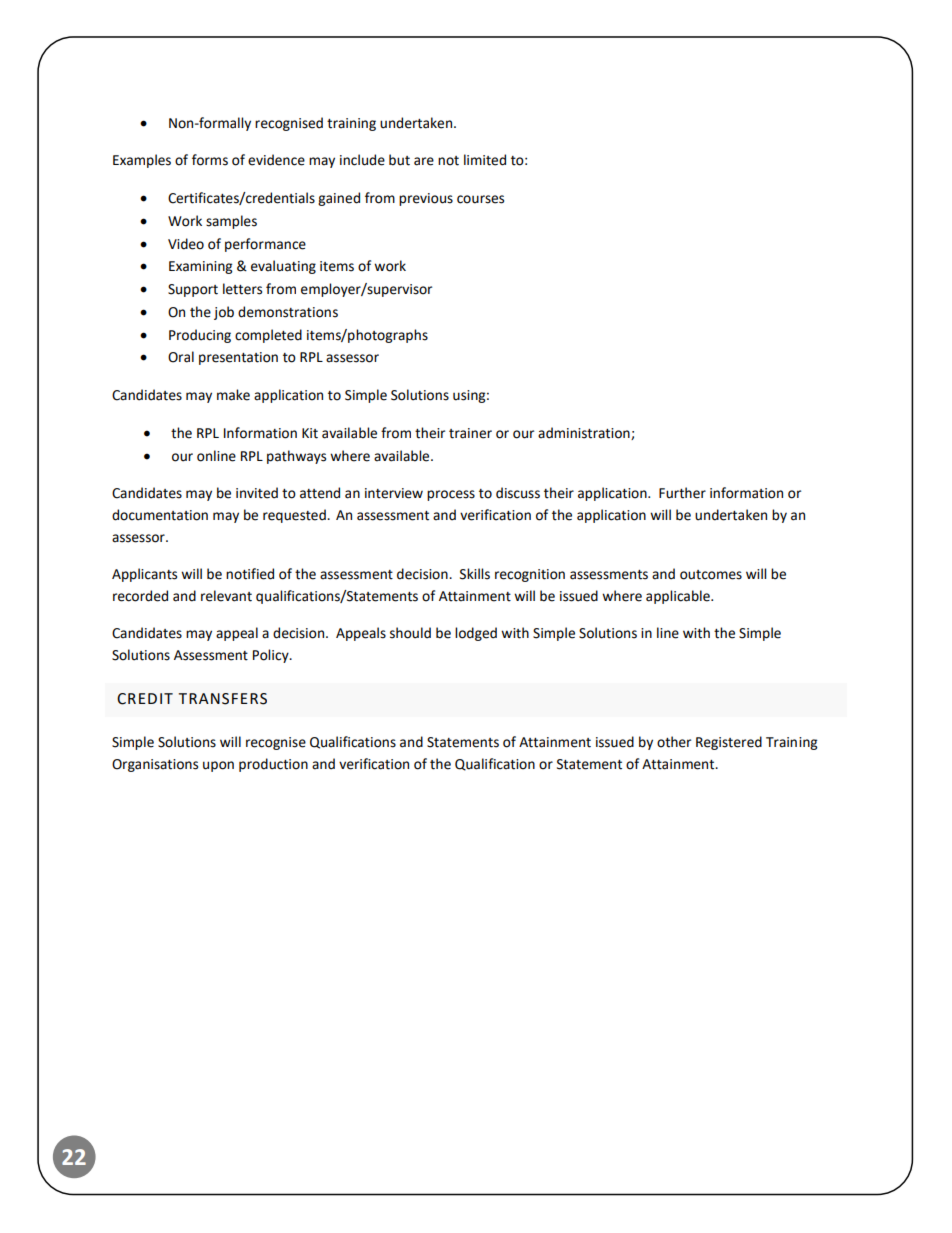 The image size is (952, 1233). Describe the element at coordinates (273, 765) in the screenshot. I see `production` at that location.
